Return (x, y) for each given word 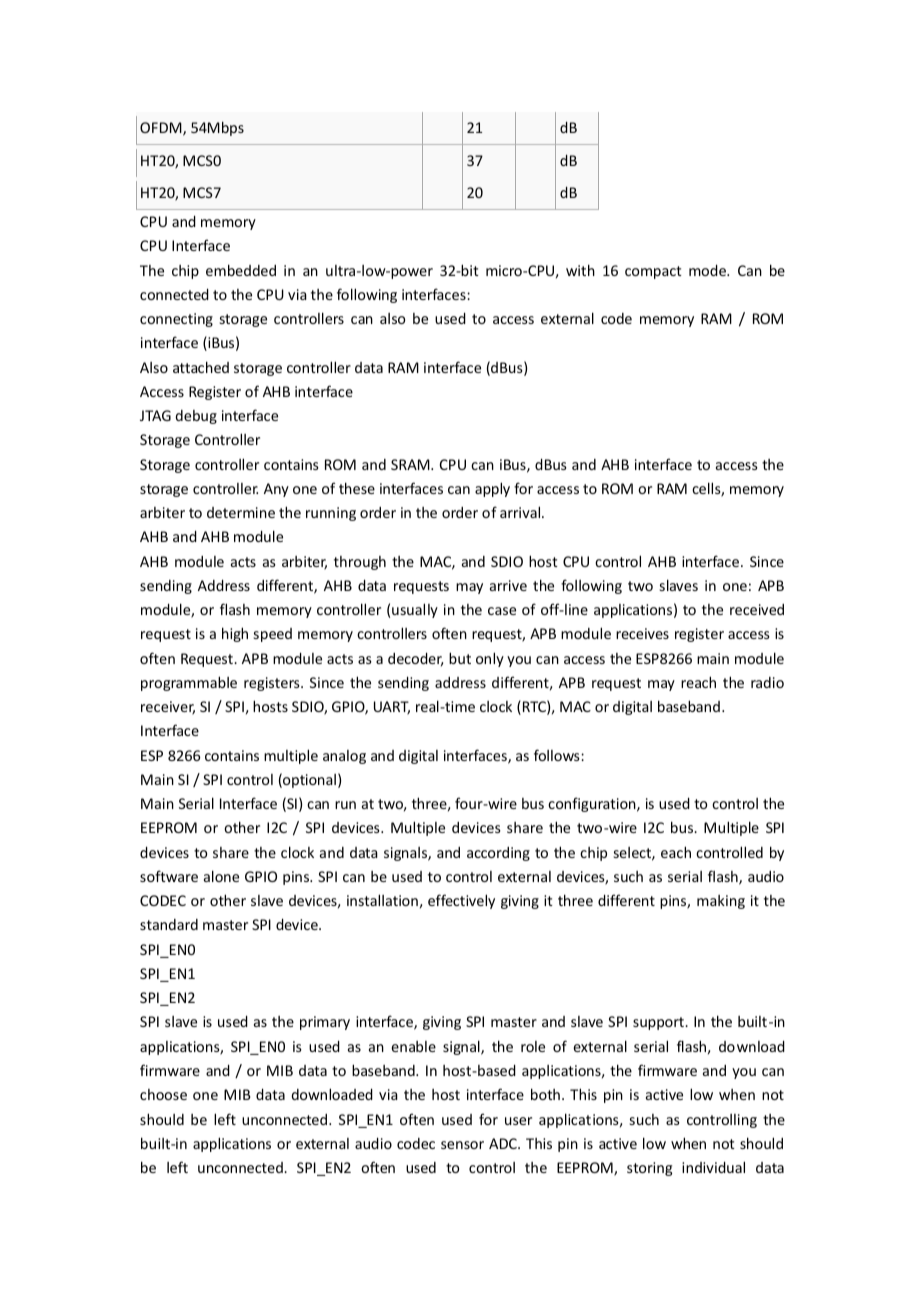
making (721, 902)
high (235, 634)
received (757, 609)
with (580, 270)
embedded (241, 270)
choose (163, 1094)
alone (221, 876)
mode (709, 270)
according (498, 854)
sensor (462, 1145)
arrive (508, 585)
